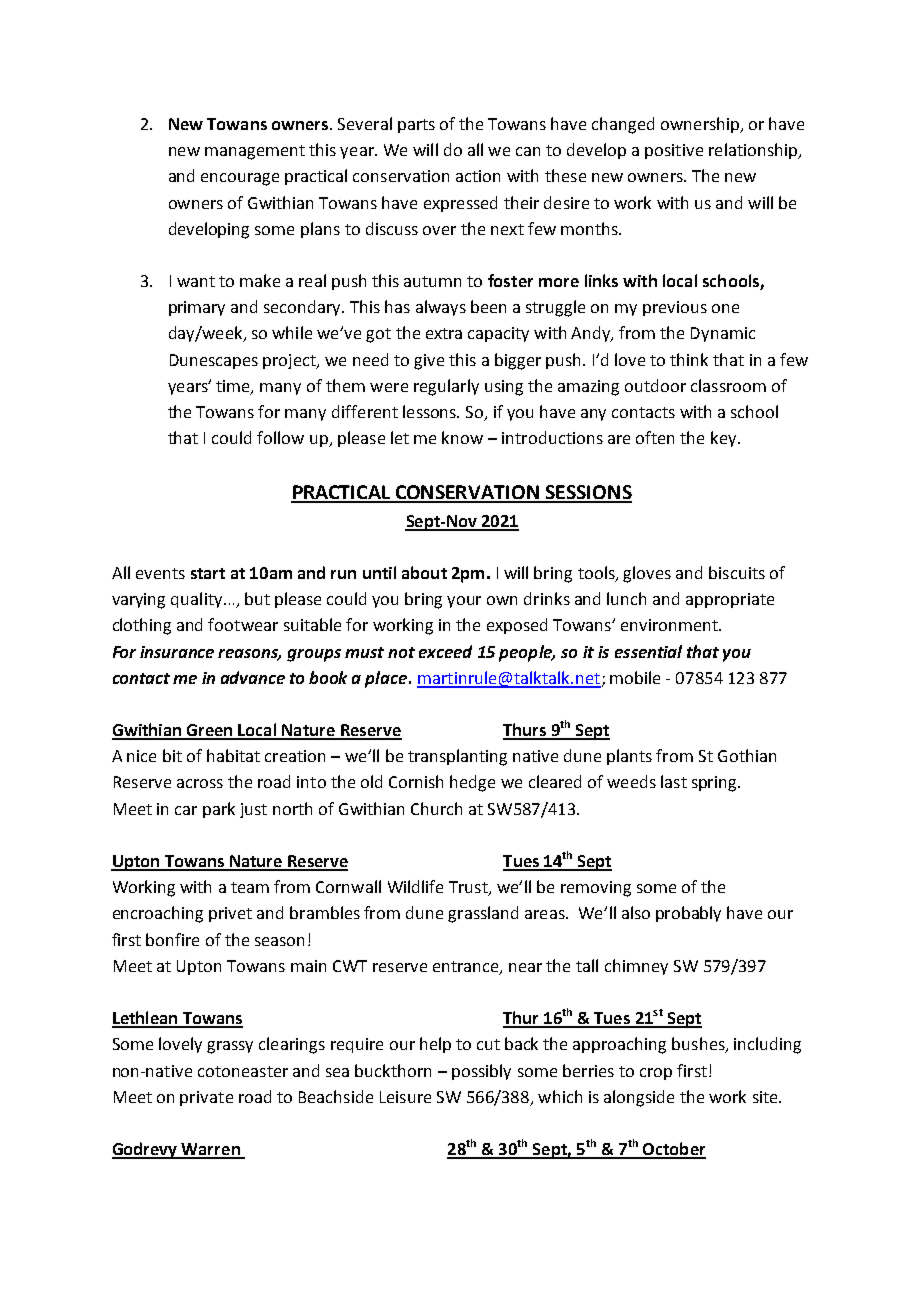 This screenshot has height=1308, width=924. I want to click on private, so click(206, 1098).
